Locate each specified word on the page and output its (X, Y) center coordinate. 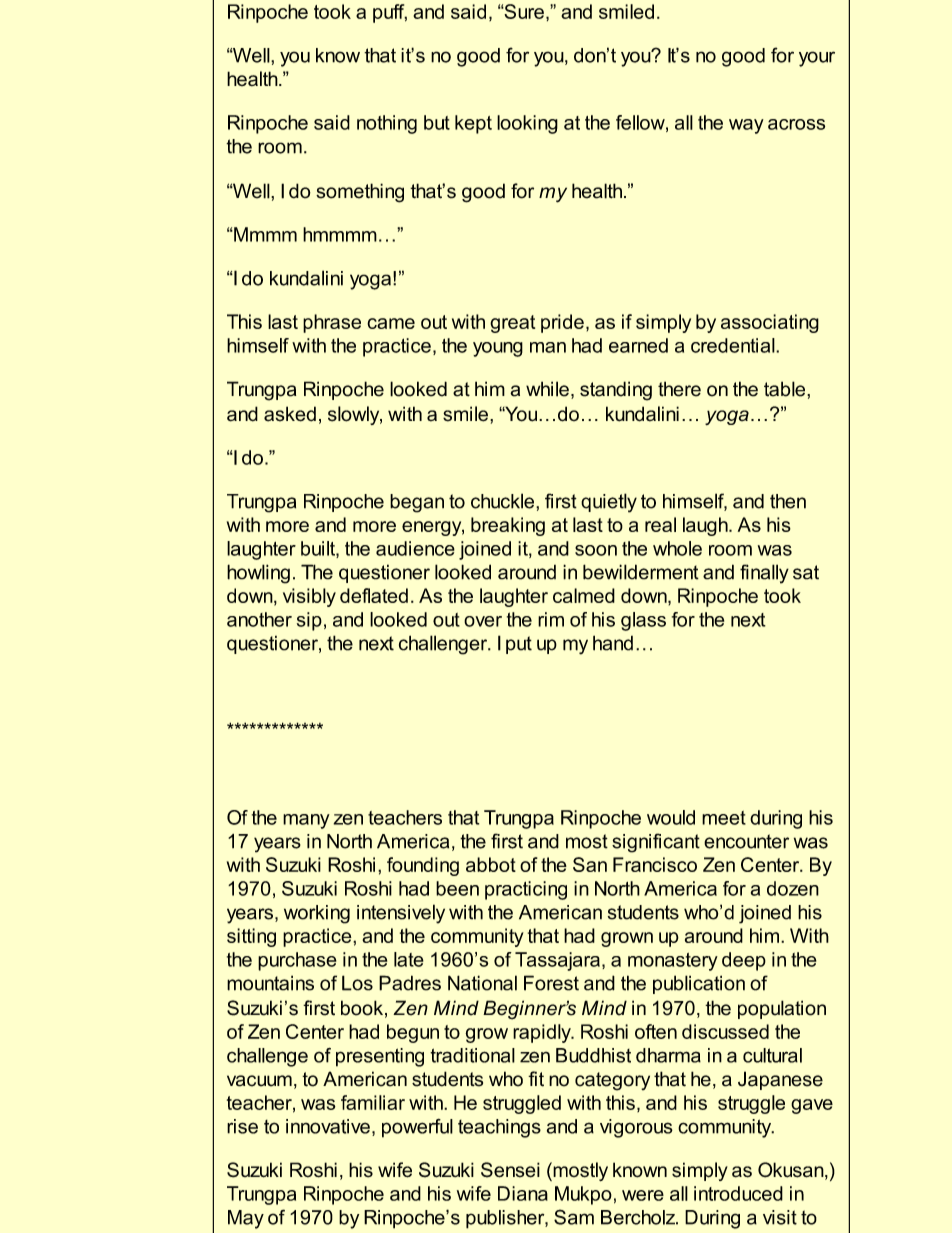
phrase (332, 323)
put (519, 645)
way (746, 126)
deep (744, 961)
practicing (526, 890)
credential (734, 345)
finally (764, 574)
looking (527, 124)
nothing (387, 124)
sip (309, 621)
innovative (328, 1126)
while (547, 389)
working (317, 914)
